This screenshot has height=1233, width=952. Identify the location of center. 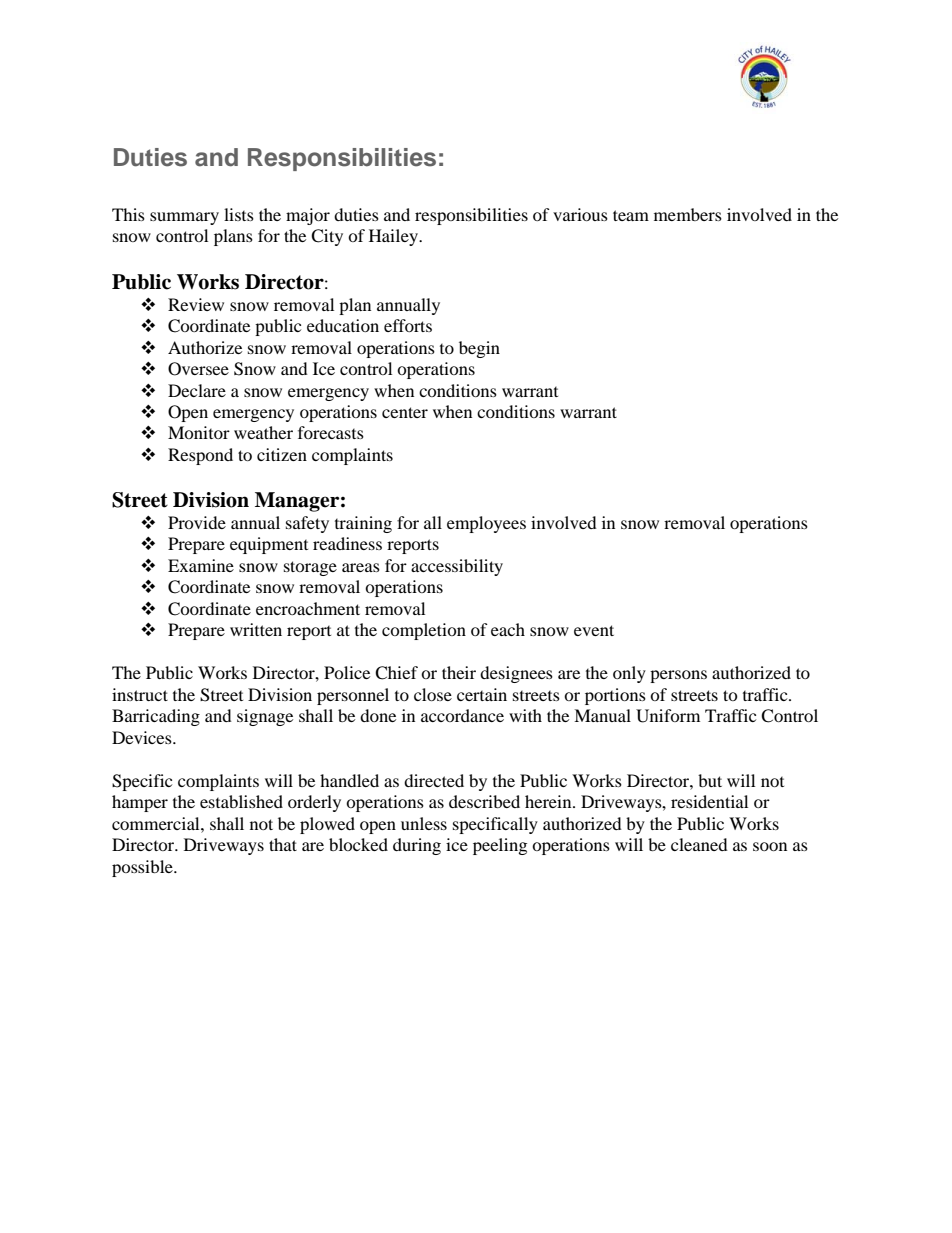
(405, 412).
